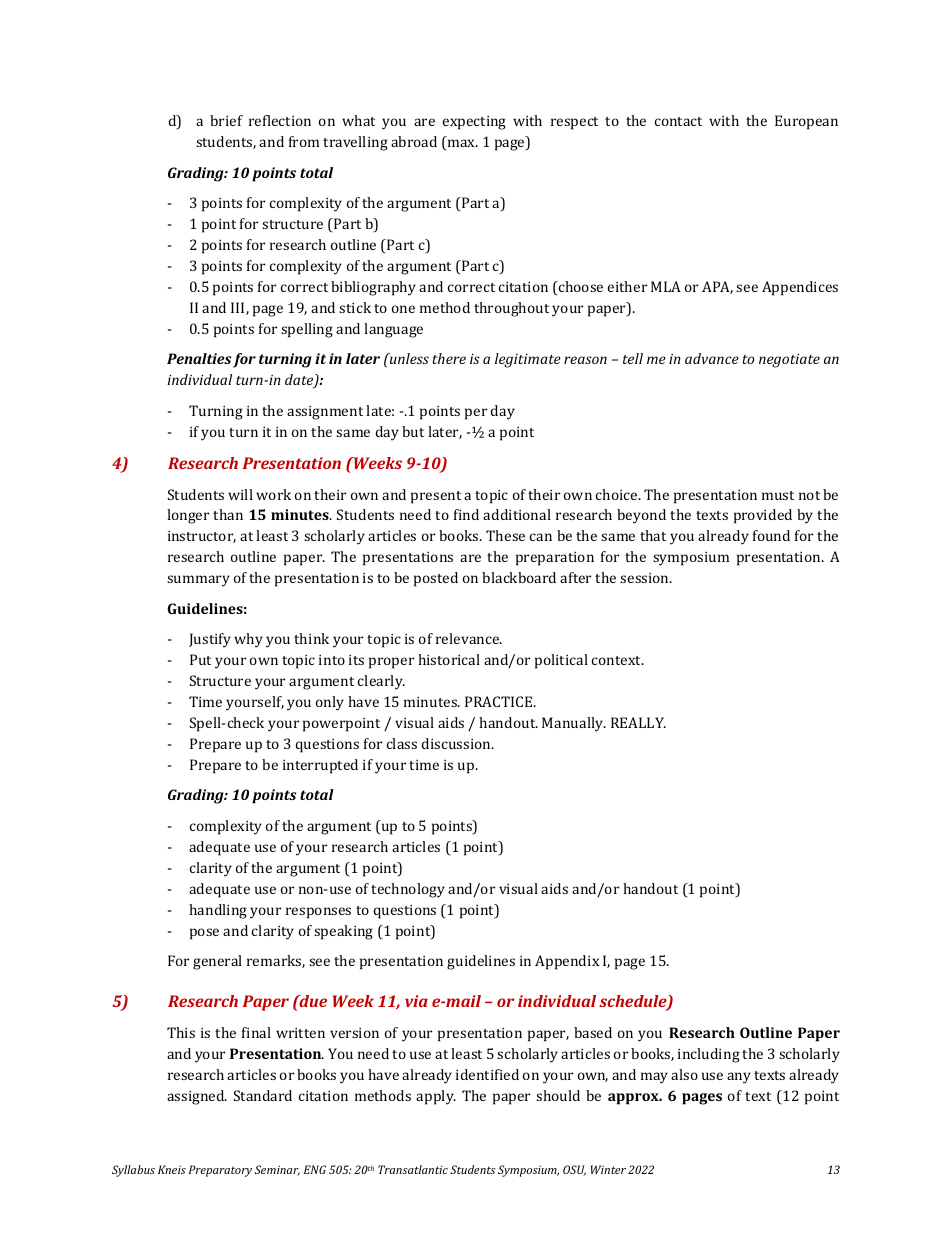  What do you see at coordinates (678, 121) in the page?
I see `contact` at bounding box center [678, 121].
